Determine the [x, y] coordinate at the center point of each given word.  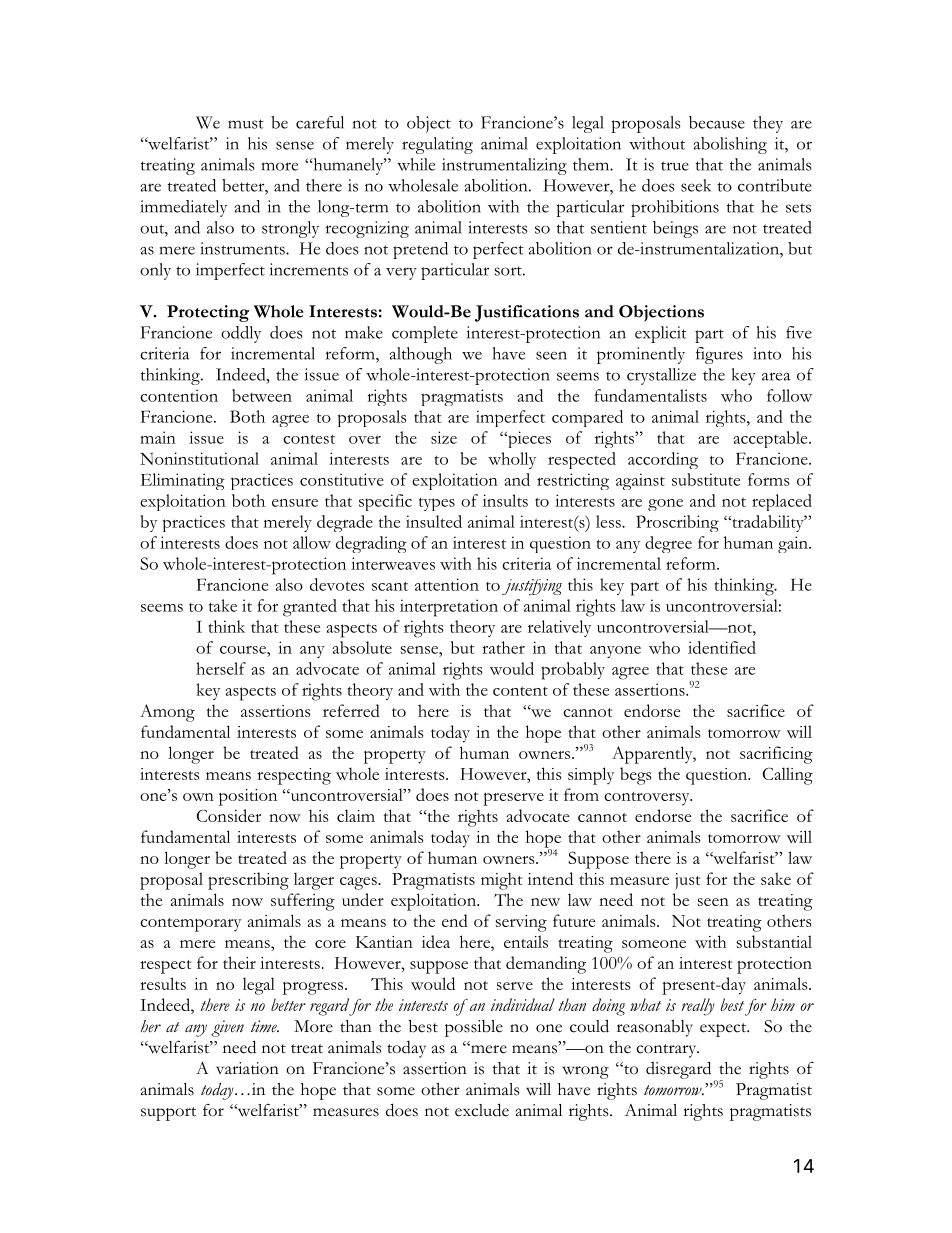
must [246, 124]
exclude [482, 1110]
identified [722, 647]
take [223, 605]
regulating [437, 145]
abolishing [730, 145]
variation [247, 1068]
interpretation [449, 608]
